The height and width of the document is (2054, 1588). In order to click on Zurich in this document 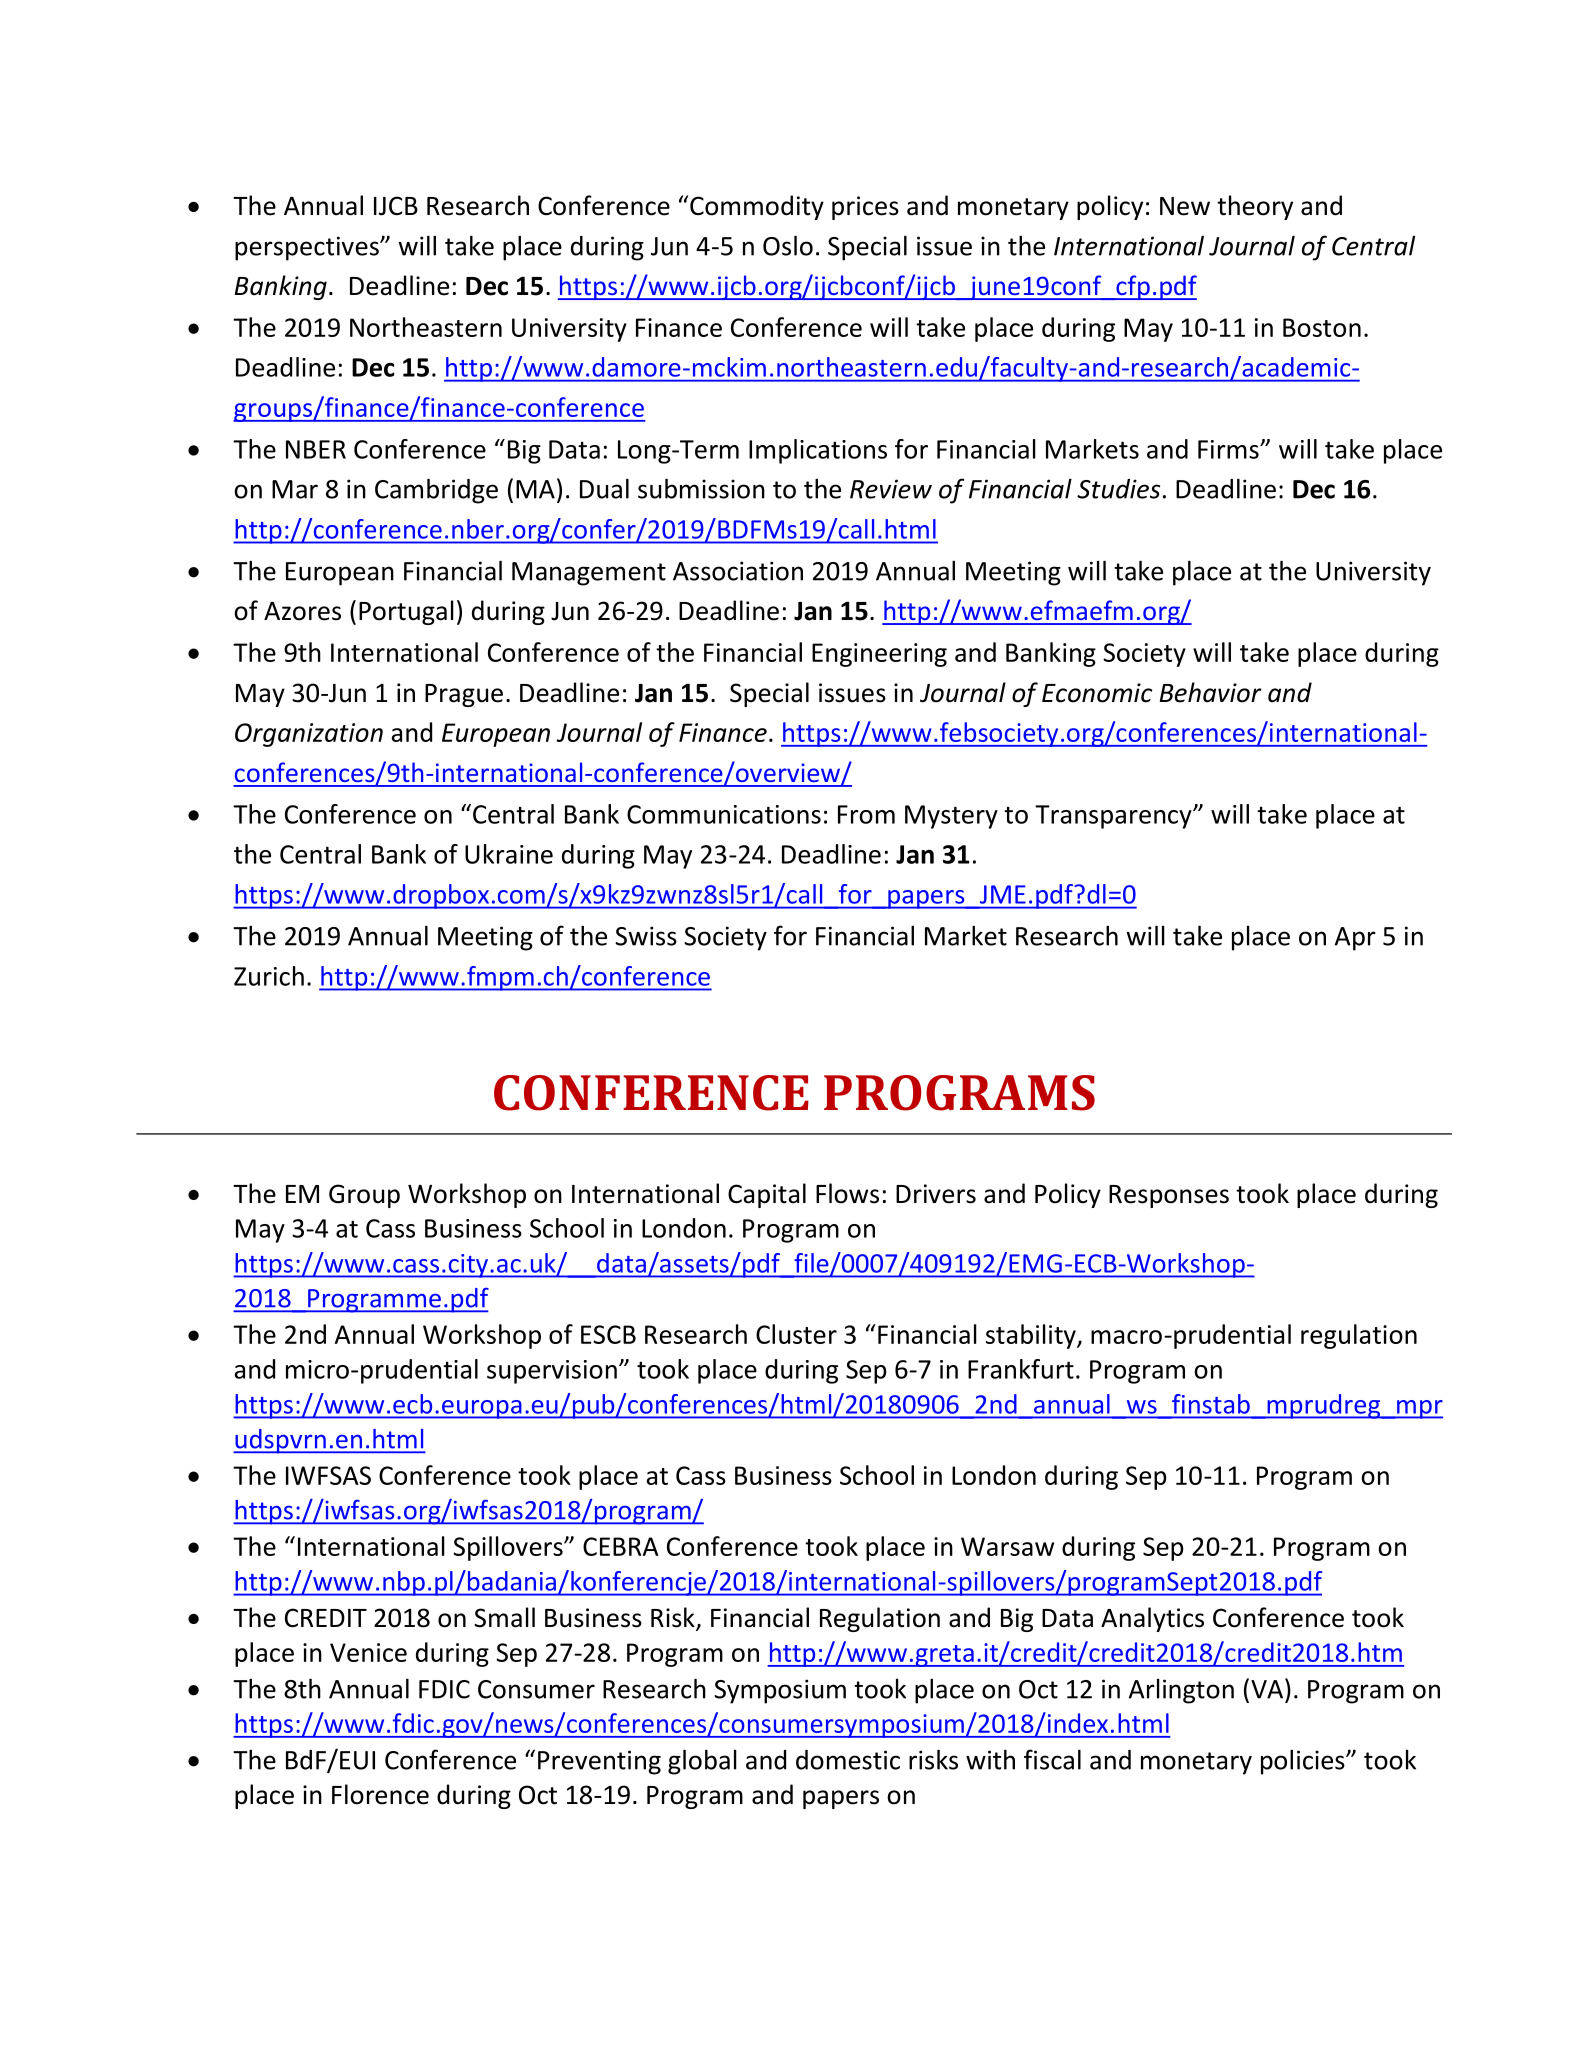, I will do `click(269, 976)`.
